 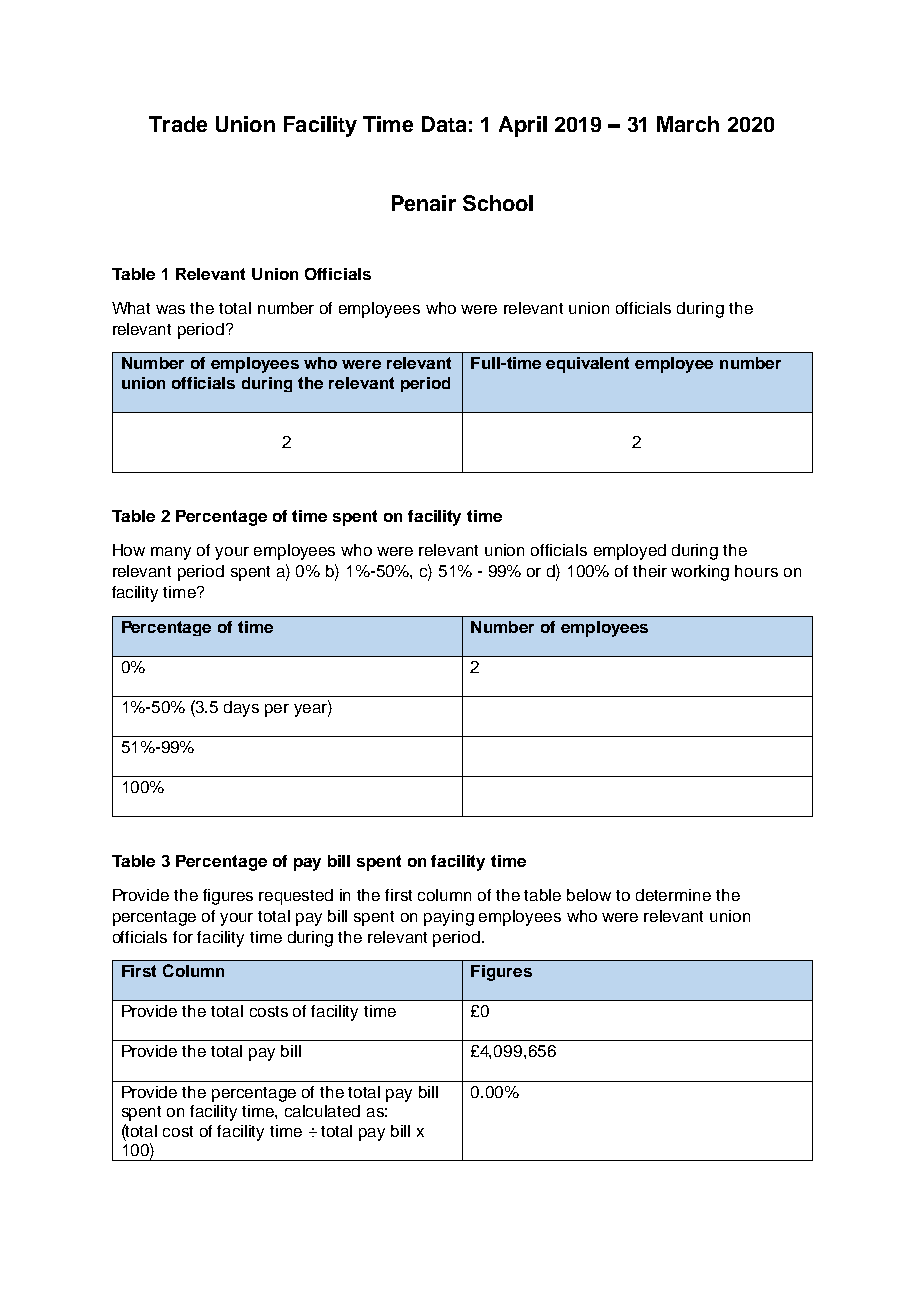 What do you see at coordinates (630, 552) in the image?
I see `employed` at bounding box center [630, 552].
